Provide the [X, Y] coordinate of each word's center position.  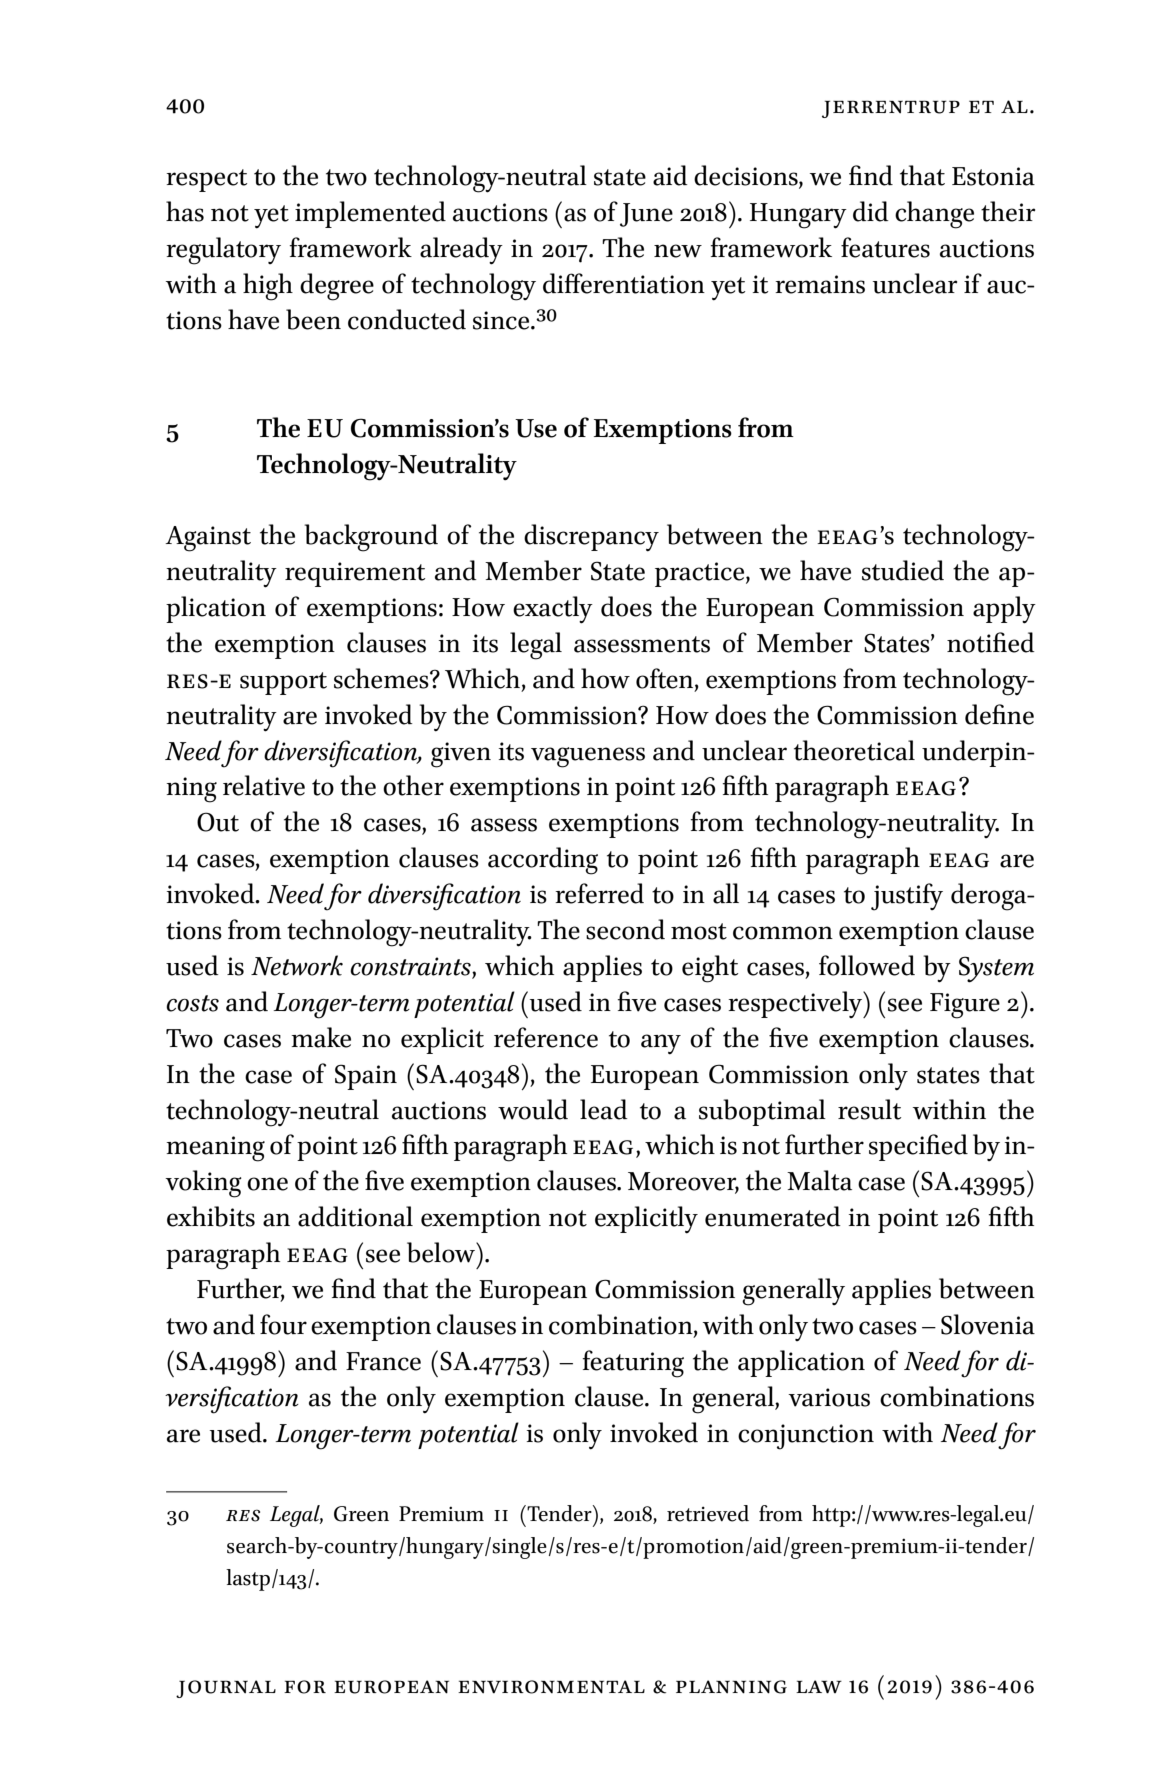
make [321, 1037]
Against [208, 539]
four [283, 1324]
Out [218, 822]
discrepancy [591, 538]
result [869, 1109]
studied [903, 570]
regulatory [223, 251]
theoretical [854, 750]
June [646, 215]
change [934, 215]
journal [226, 1689]
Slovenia [988, 1324]
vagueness [588, 757]
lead [604, 1109]
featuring [633, 1364]
